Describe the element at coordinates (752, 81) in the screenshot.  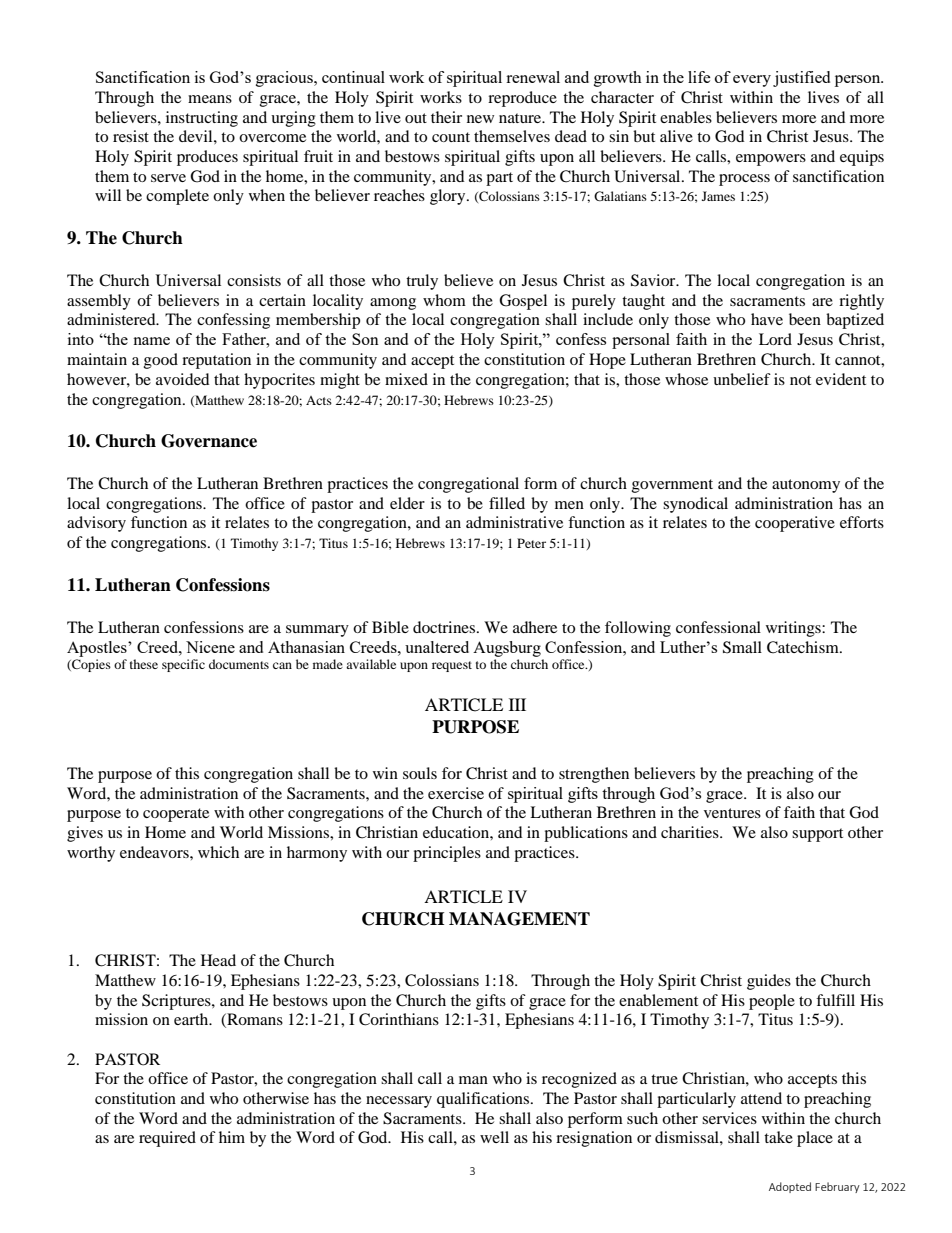
I see `every` at that location.
